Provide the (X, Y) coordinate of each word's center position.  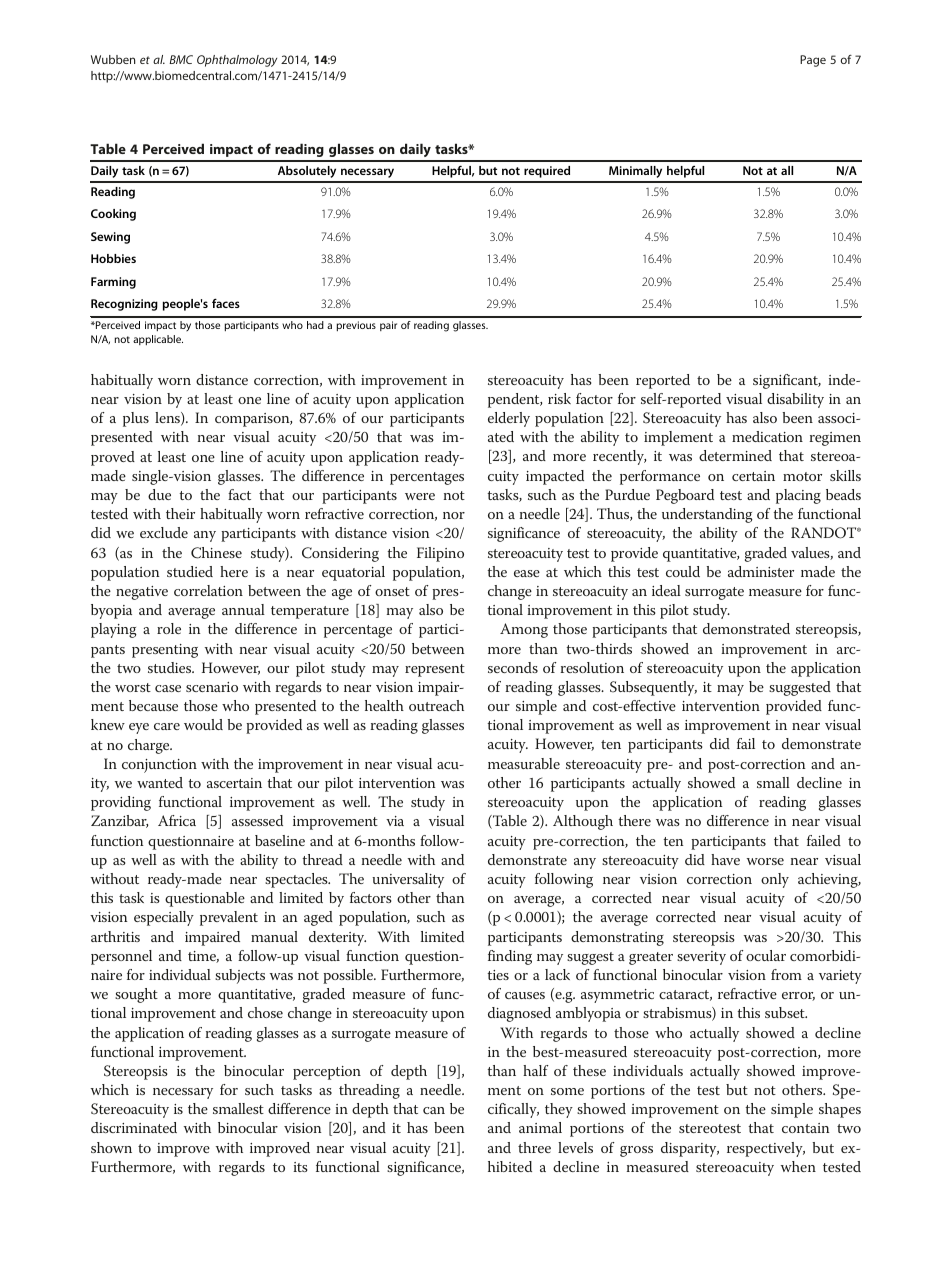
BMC (181, 59)
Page (813, 61)
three (534, 1147)
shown (111, 1147)
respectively (766, 1149)
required (547, 172)
